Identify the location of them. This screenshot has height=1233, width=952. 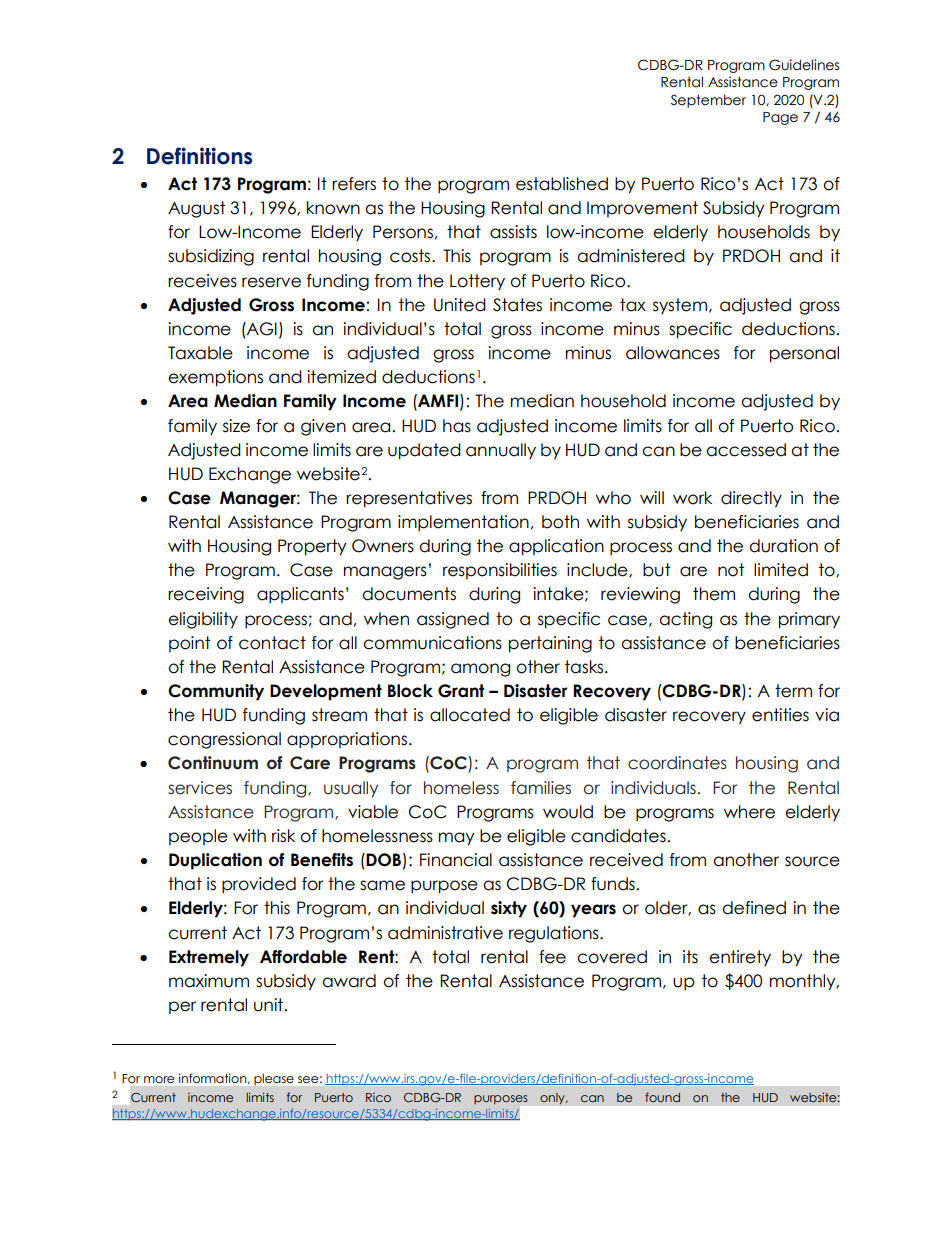
(714, 594).
